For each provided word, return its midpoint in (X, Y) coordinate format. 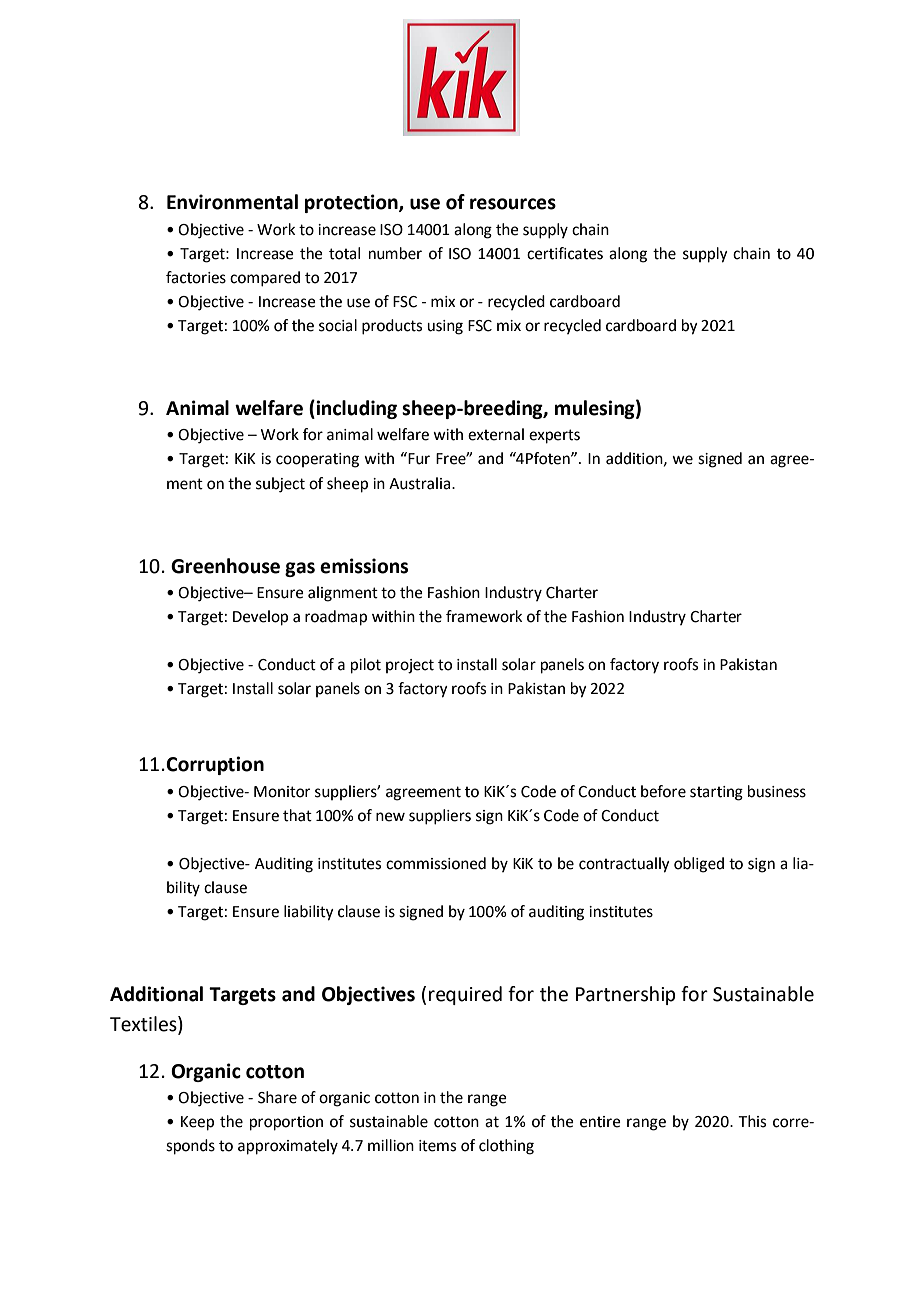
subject (280, 485)
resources (513, 204)
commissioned (436, 863)
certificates (565, 253)
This (752, 1121)
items (437, 1146)
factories (196, 277)
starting (716, 793)
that (297, 815)
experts (554, 436)
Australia (421, 483)
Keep (197, 1123)
